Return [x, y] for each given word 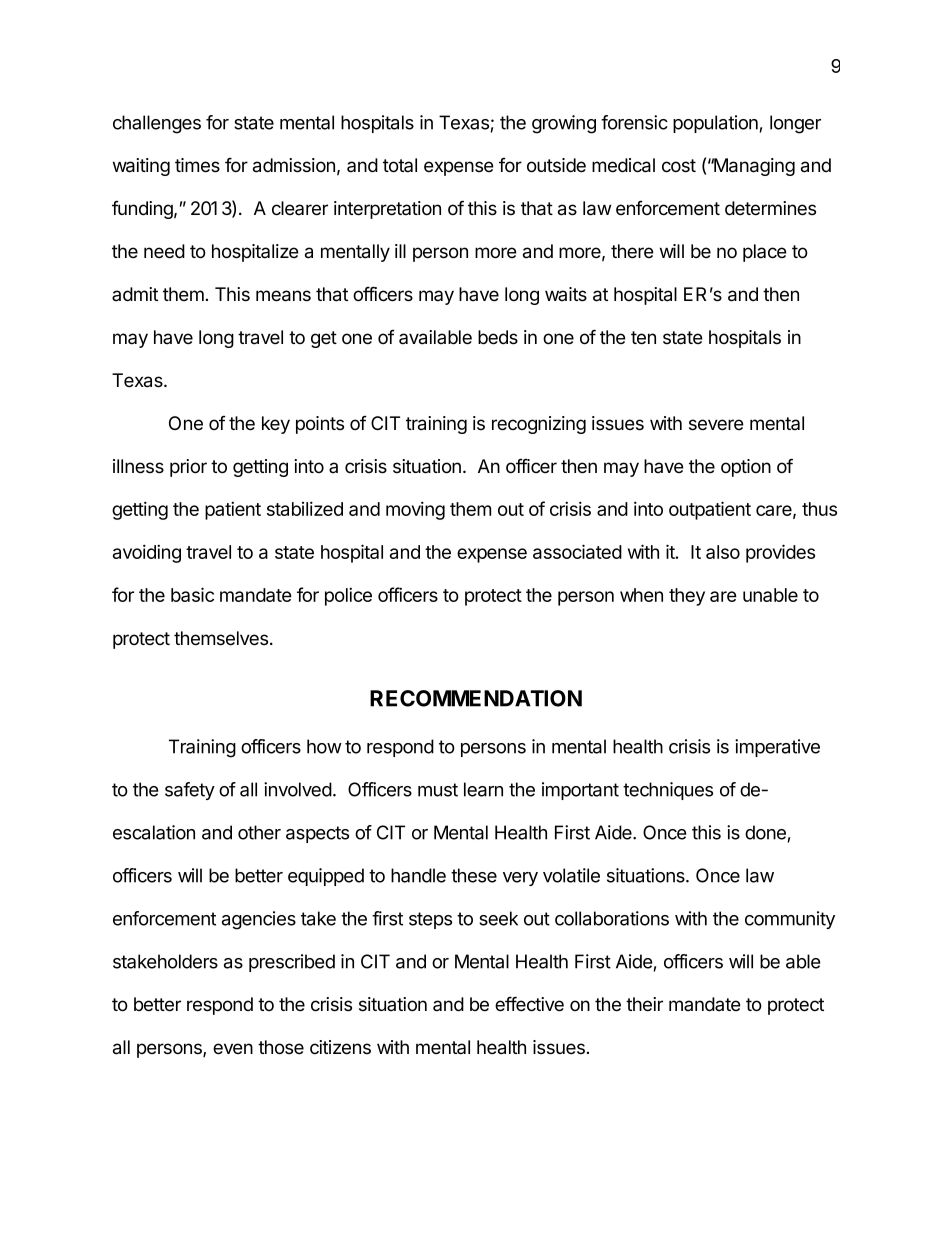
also [723, 552]
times [197, 165]
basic [192, 594]
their [644, 1004]
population [715, 124]
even [233, 1049]
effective [529, 1004]
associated [577, 551]
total [400, 165]
